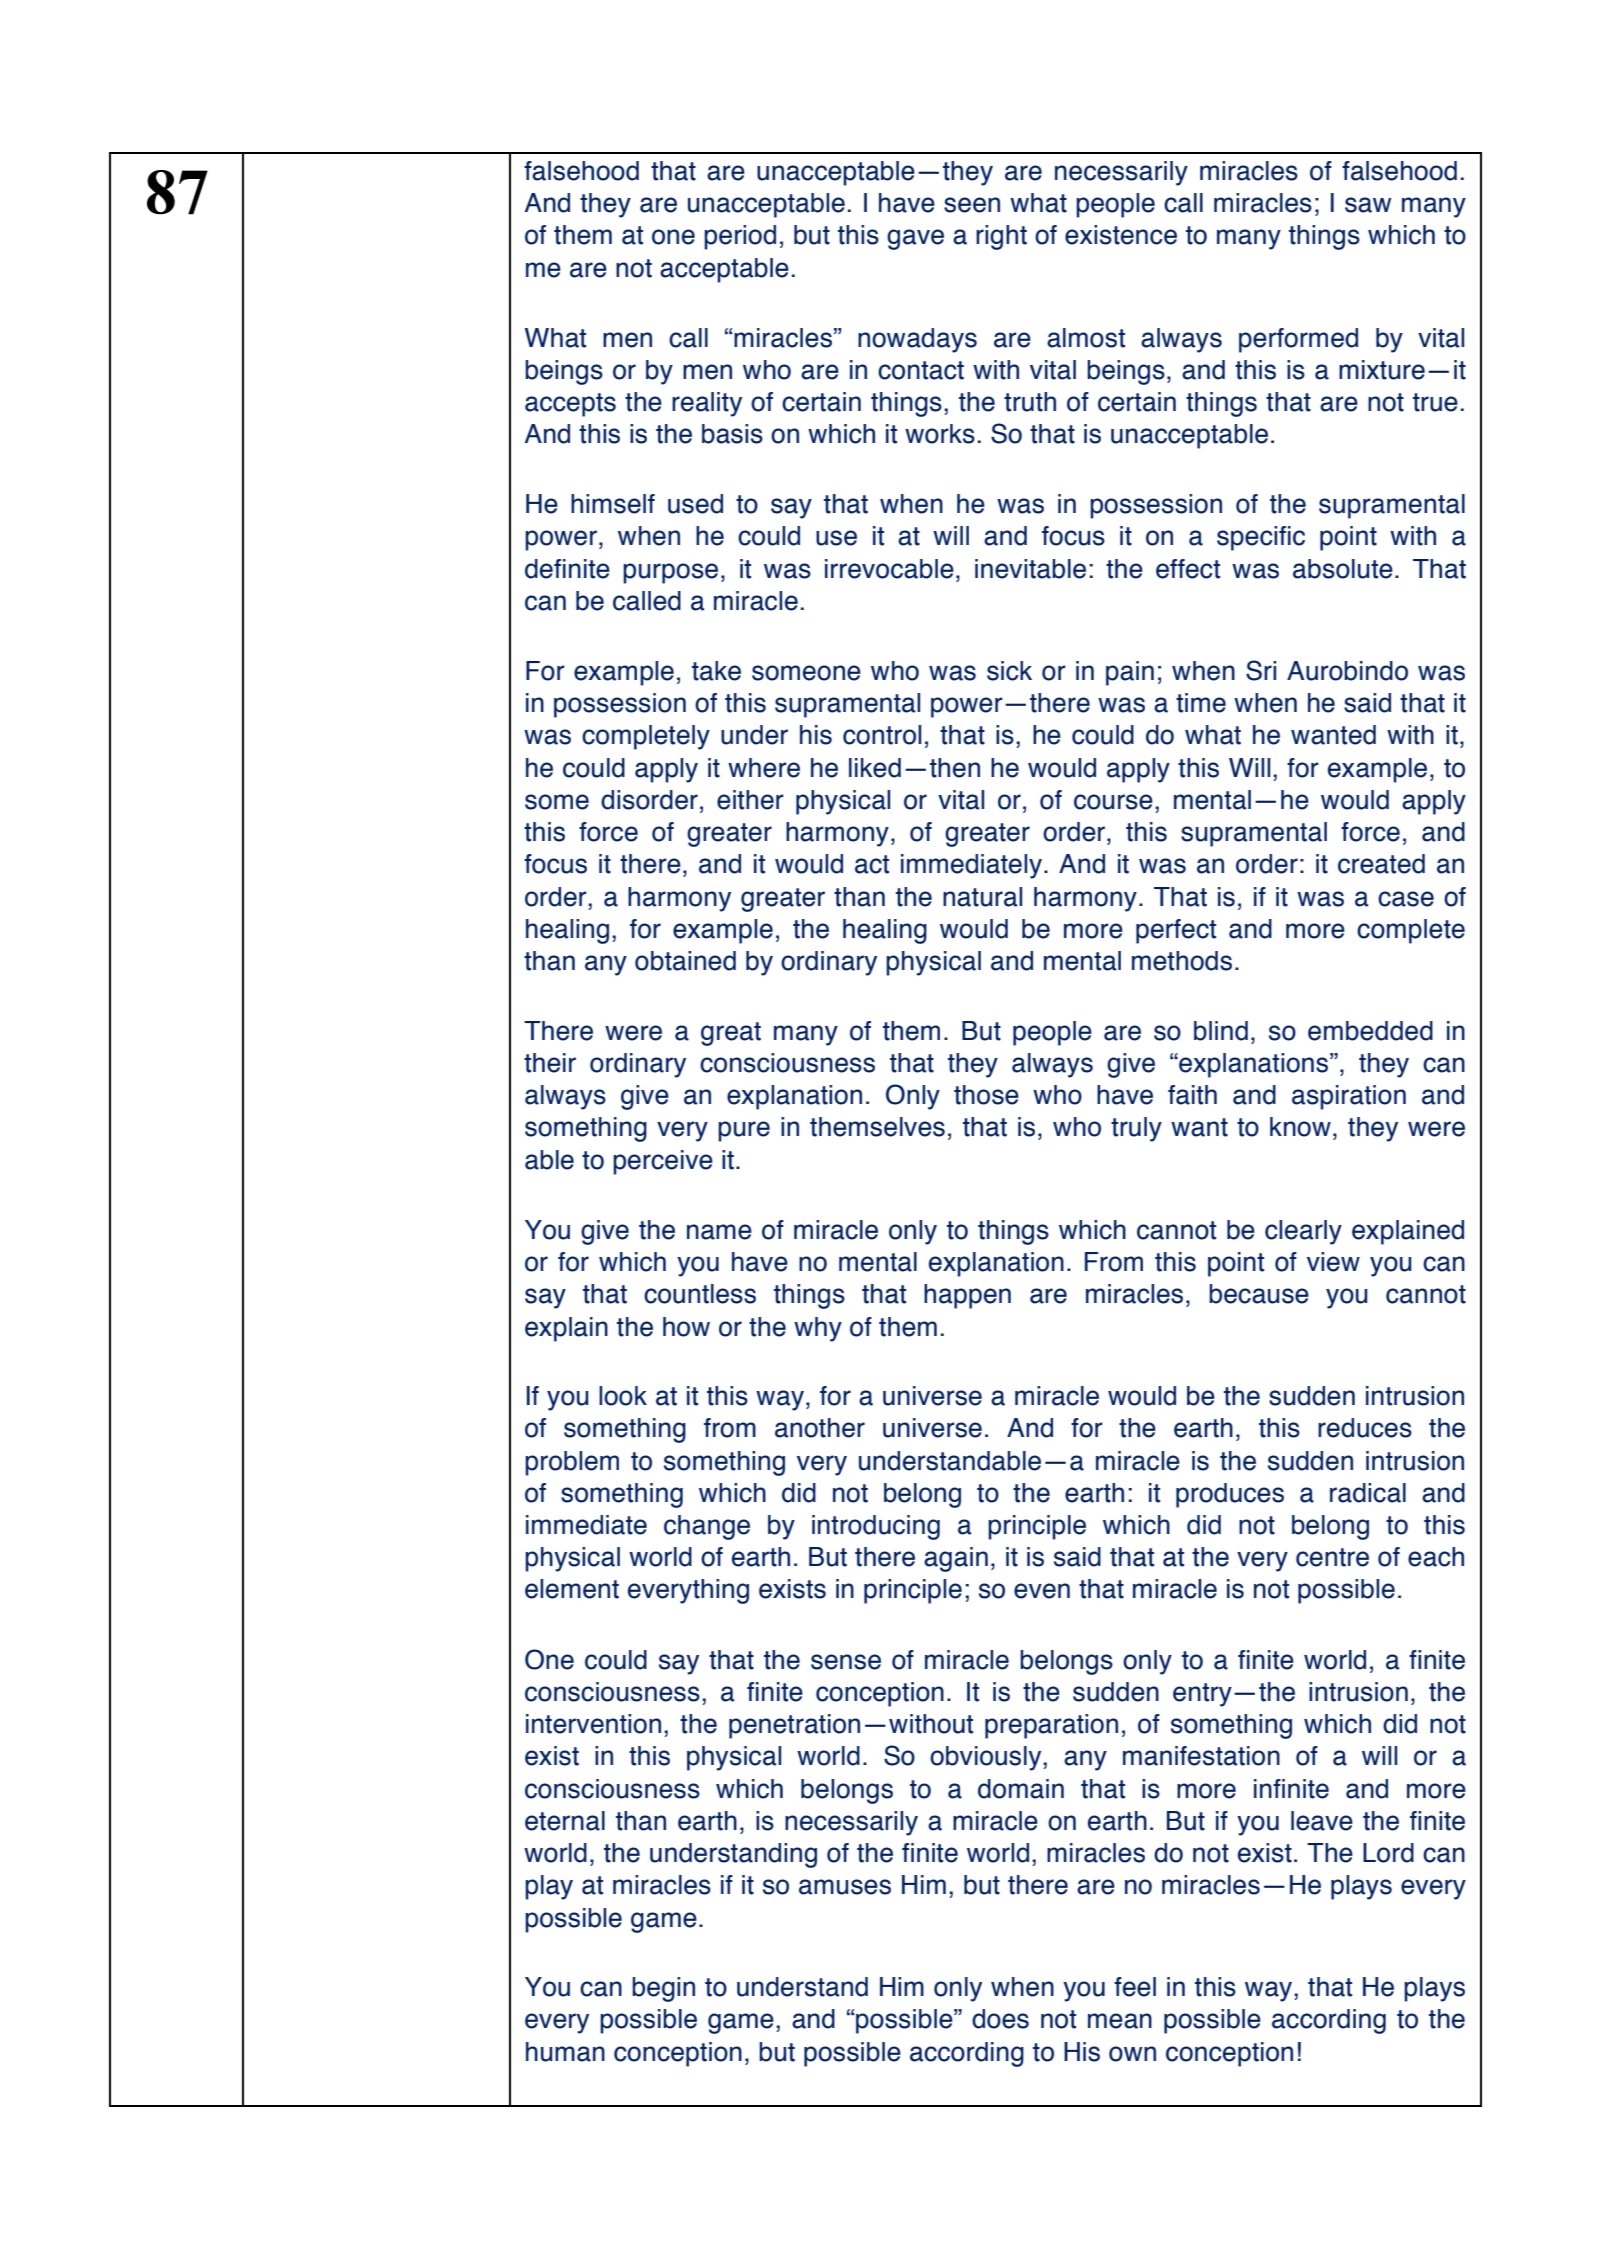 The image size is (1599, 2261). I want to click on know, so click(1300, 1127).
